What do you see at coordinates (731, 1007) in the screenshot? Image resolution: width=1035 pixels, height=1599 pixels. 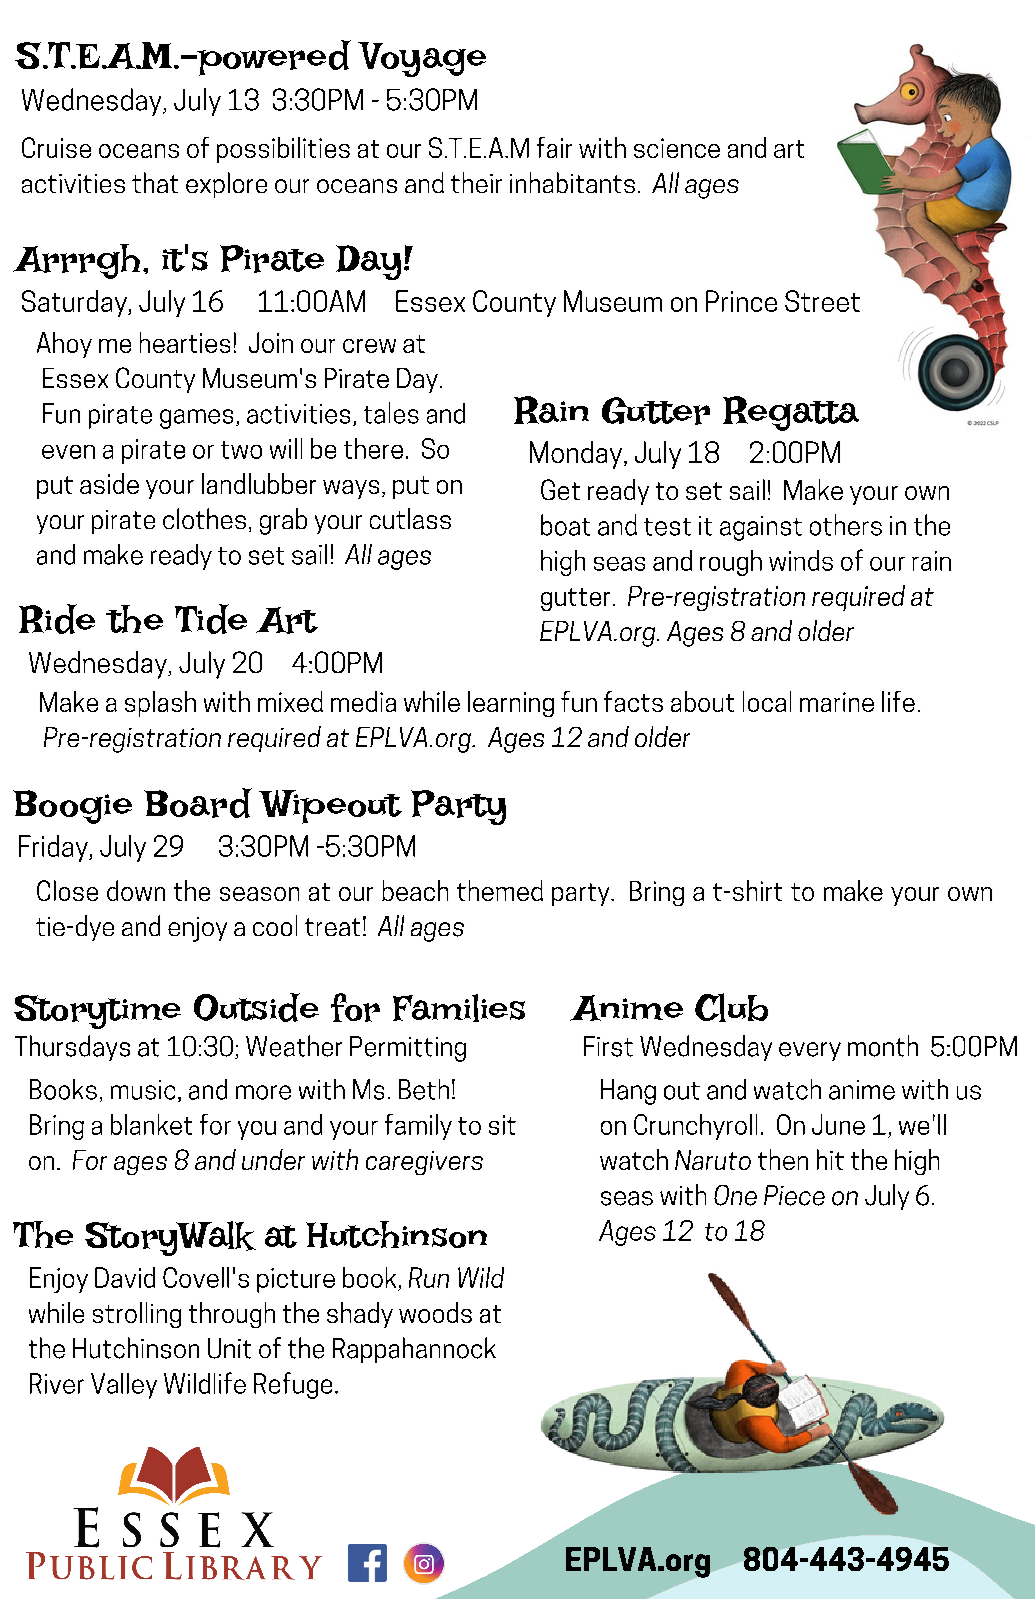 I see `Club` at bounding box center [731, 1007].
